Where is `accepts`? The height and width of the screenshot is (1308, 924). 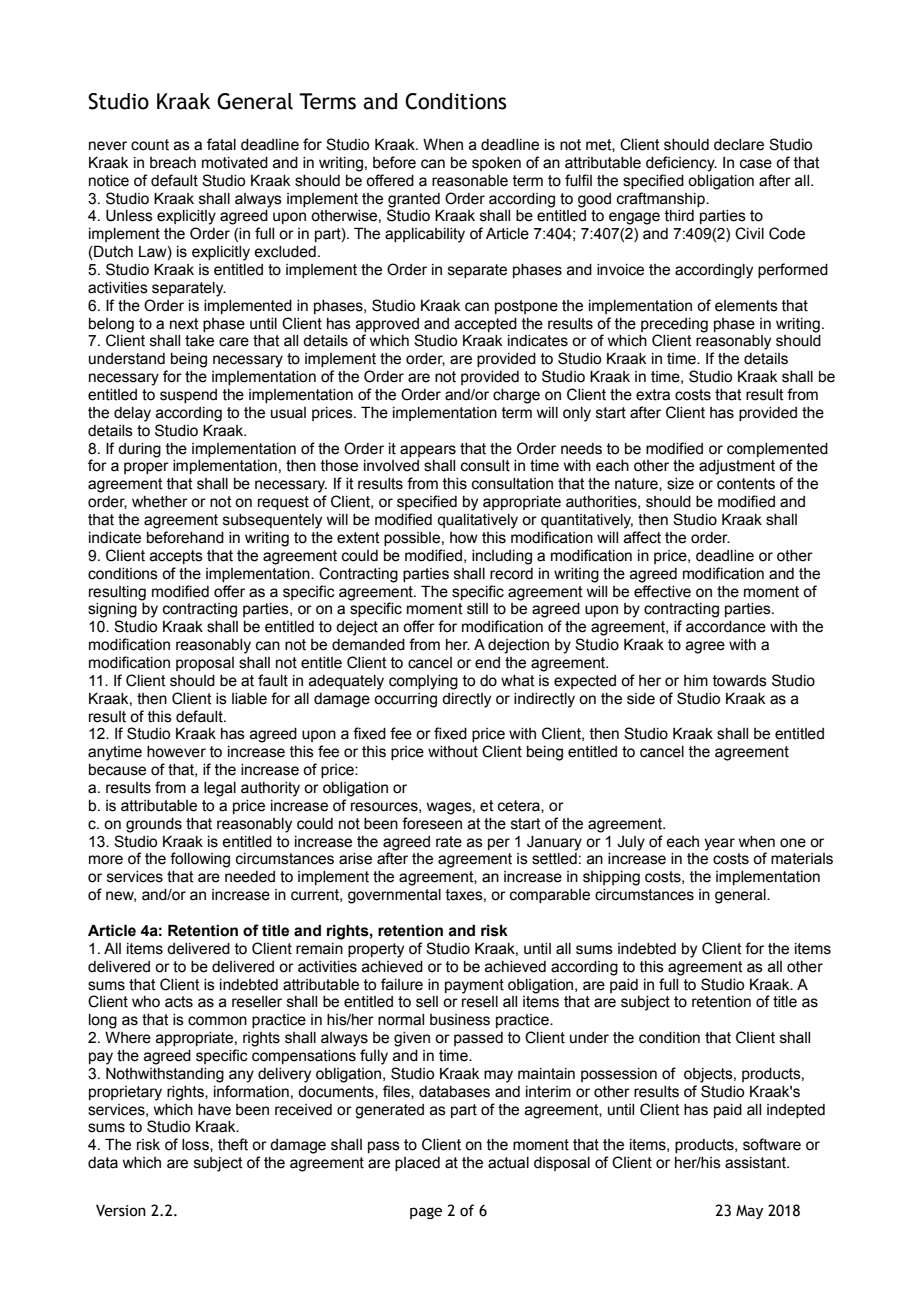
accepts is located at coordinates (176, 557).
